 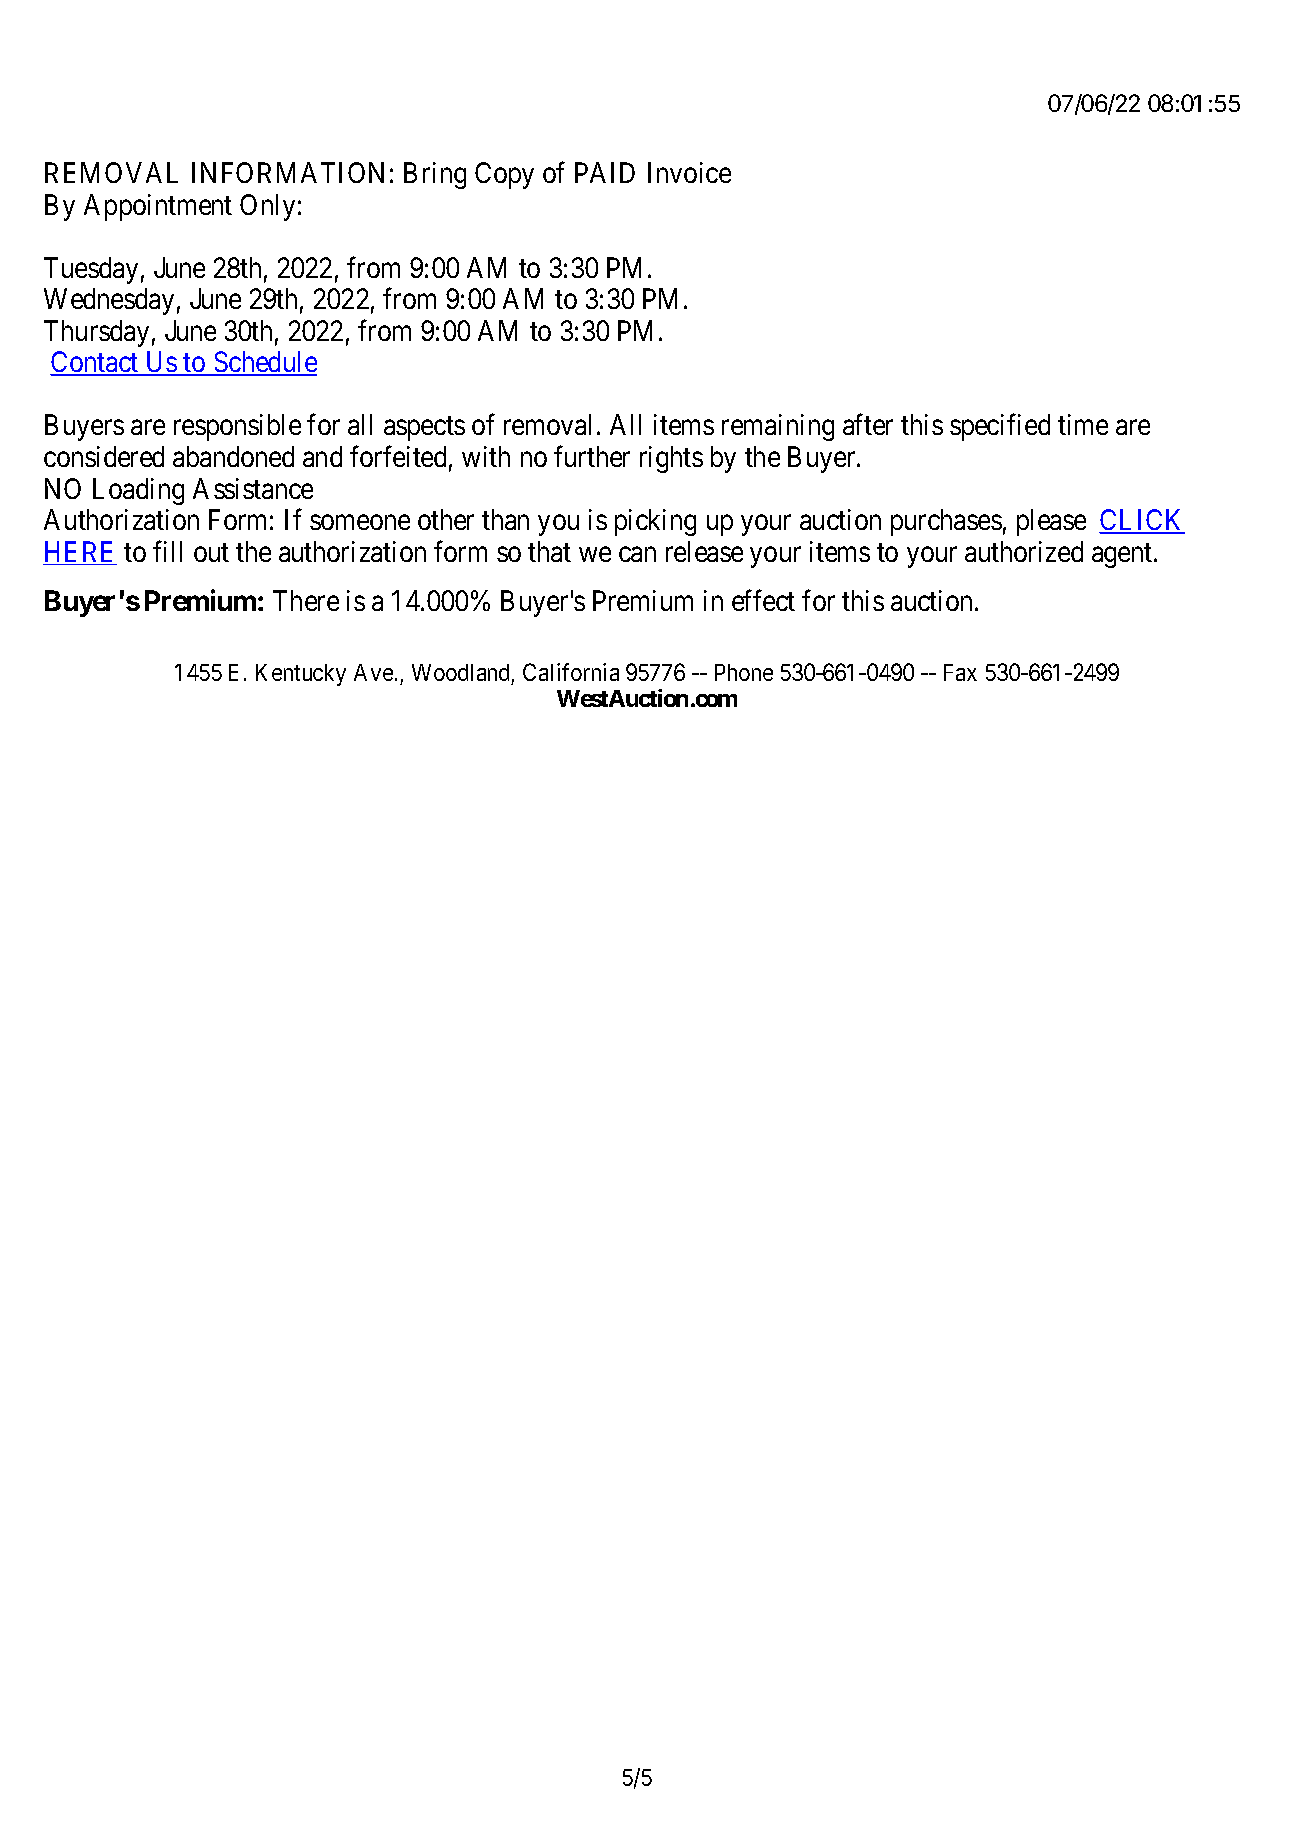 I want to click on Wednesday, so click(x=109, y=301).
